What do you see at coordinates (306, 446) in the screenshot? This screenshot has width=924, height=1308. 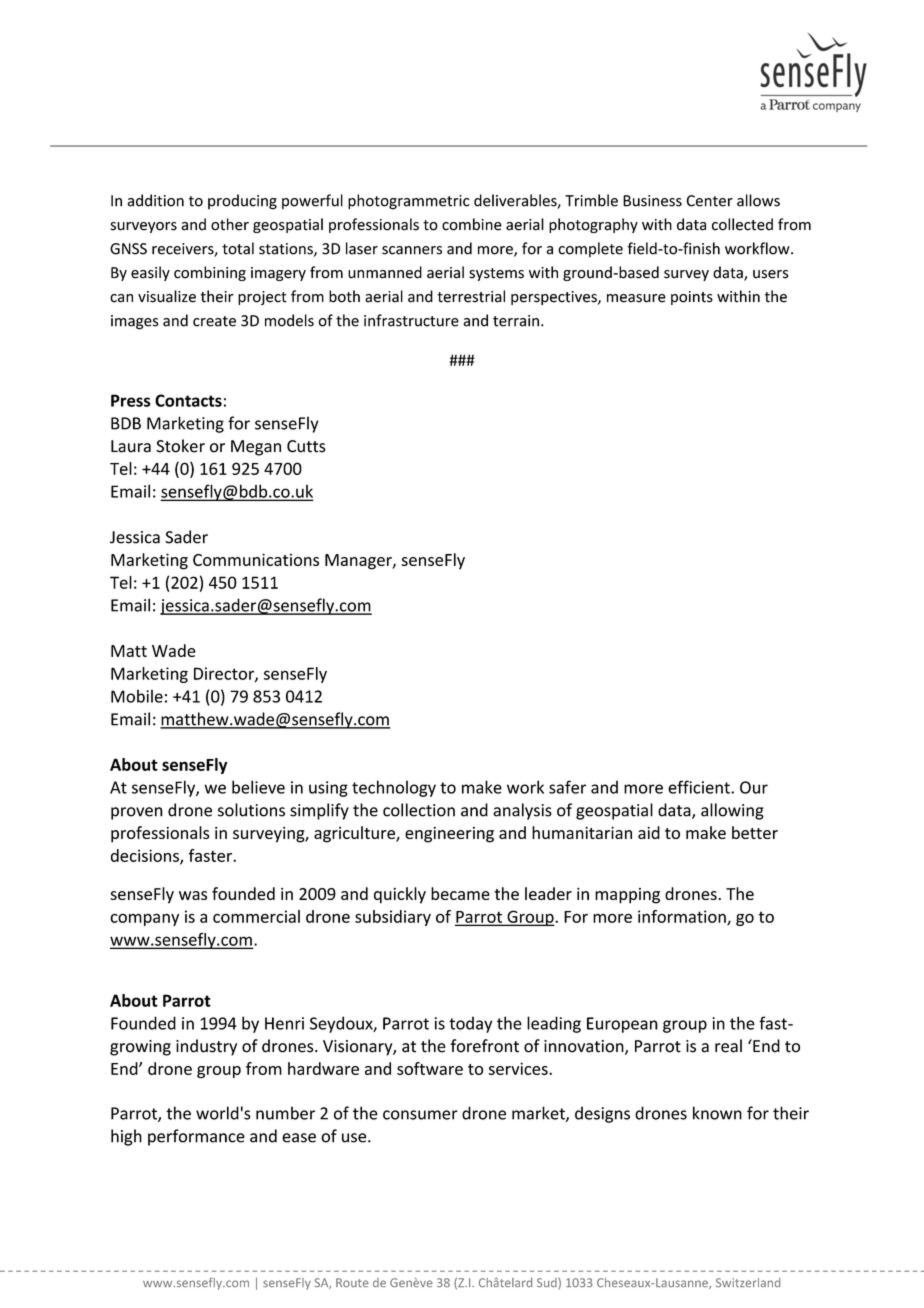 I see `Cutts` at bounding box center [306, 446].
